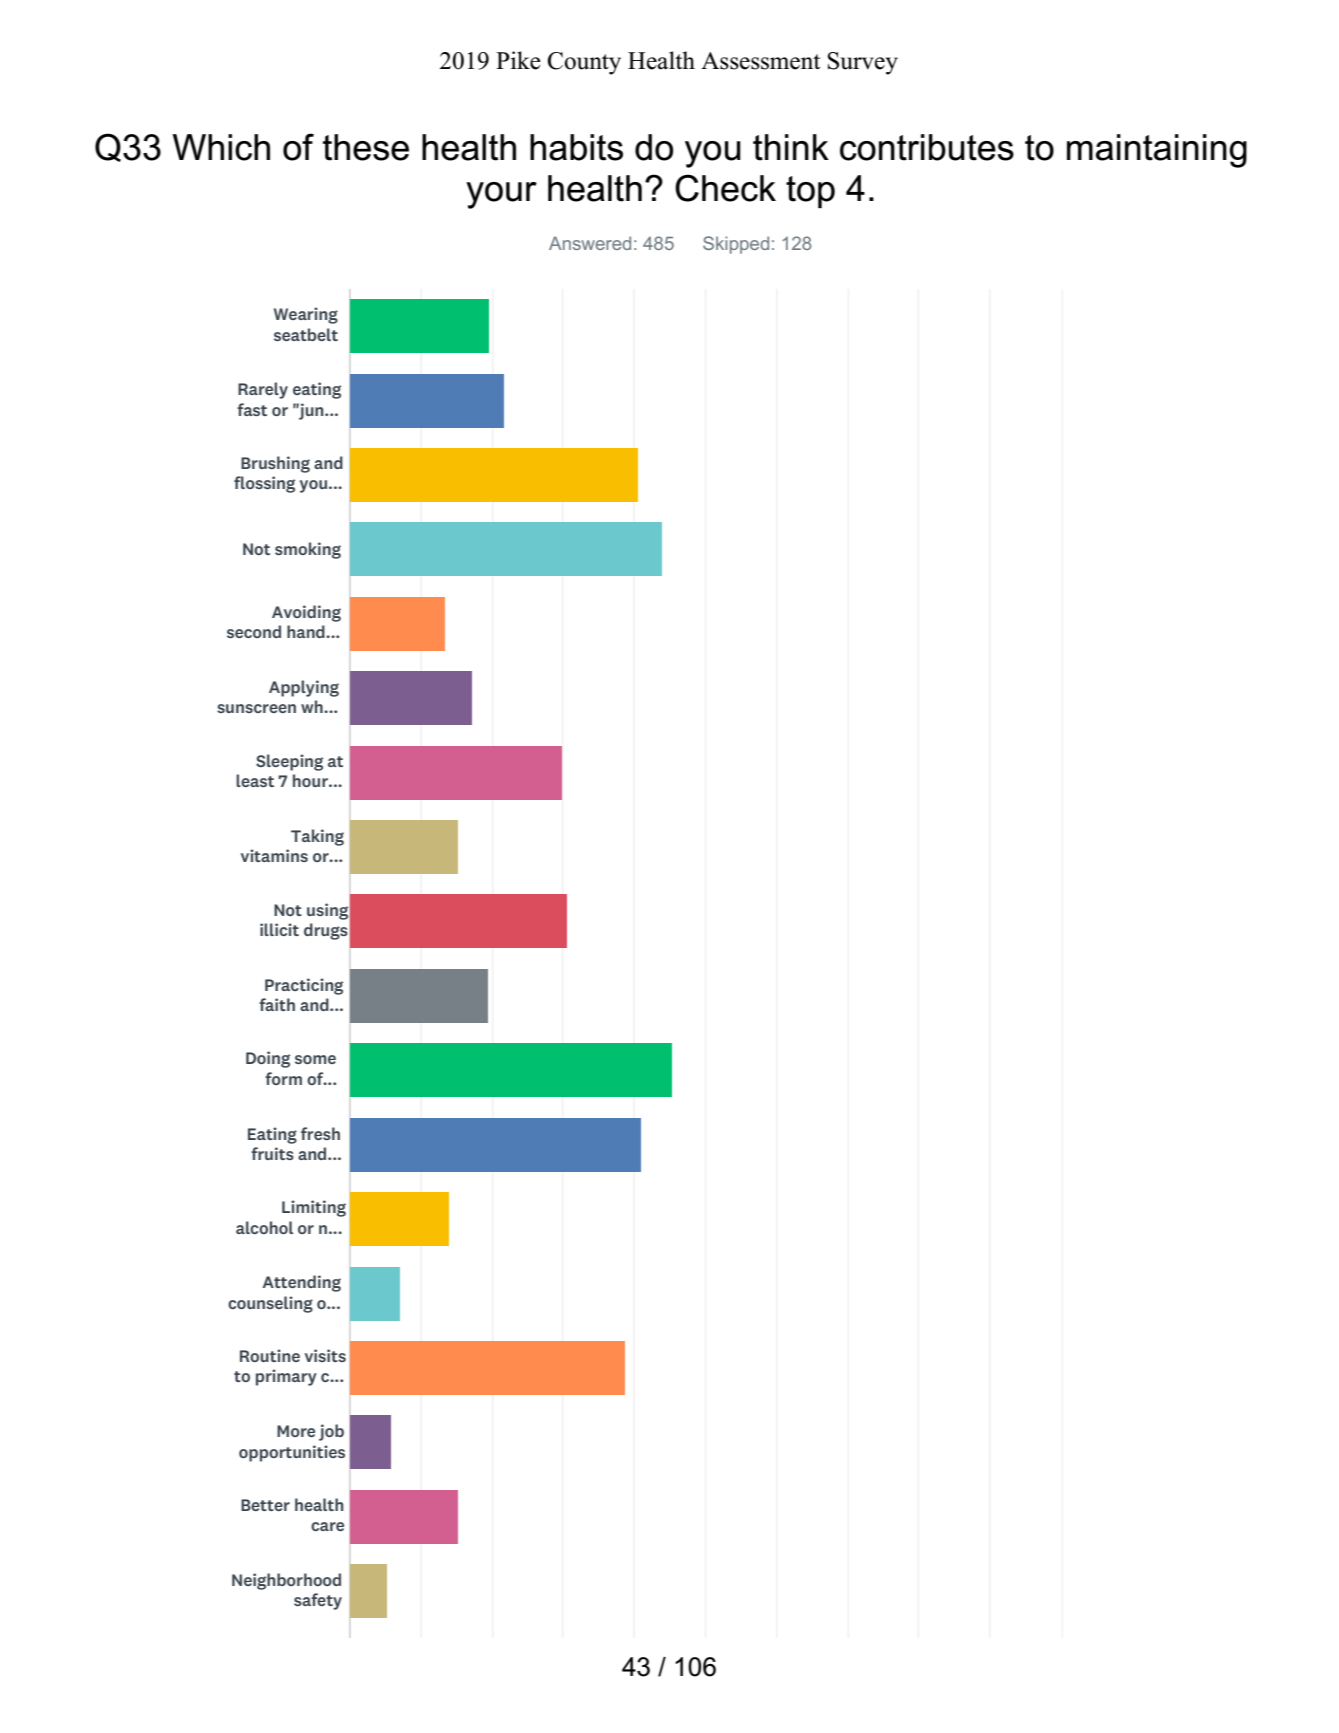 The height and width of the document is (1733, 1339). I want to click on Taking, so click(317, 837).
